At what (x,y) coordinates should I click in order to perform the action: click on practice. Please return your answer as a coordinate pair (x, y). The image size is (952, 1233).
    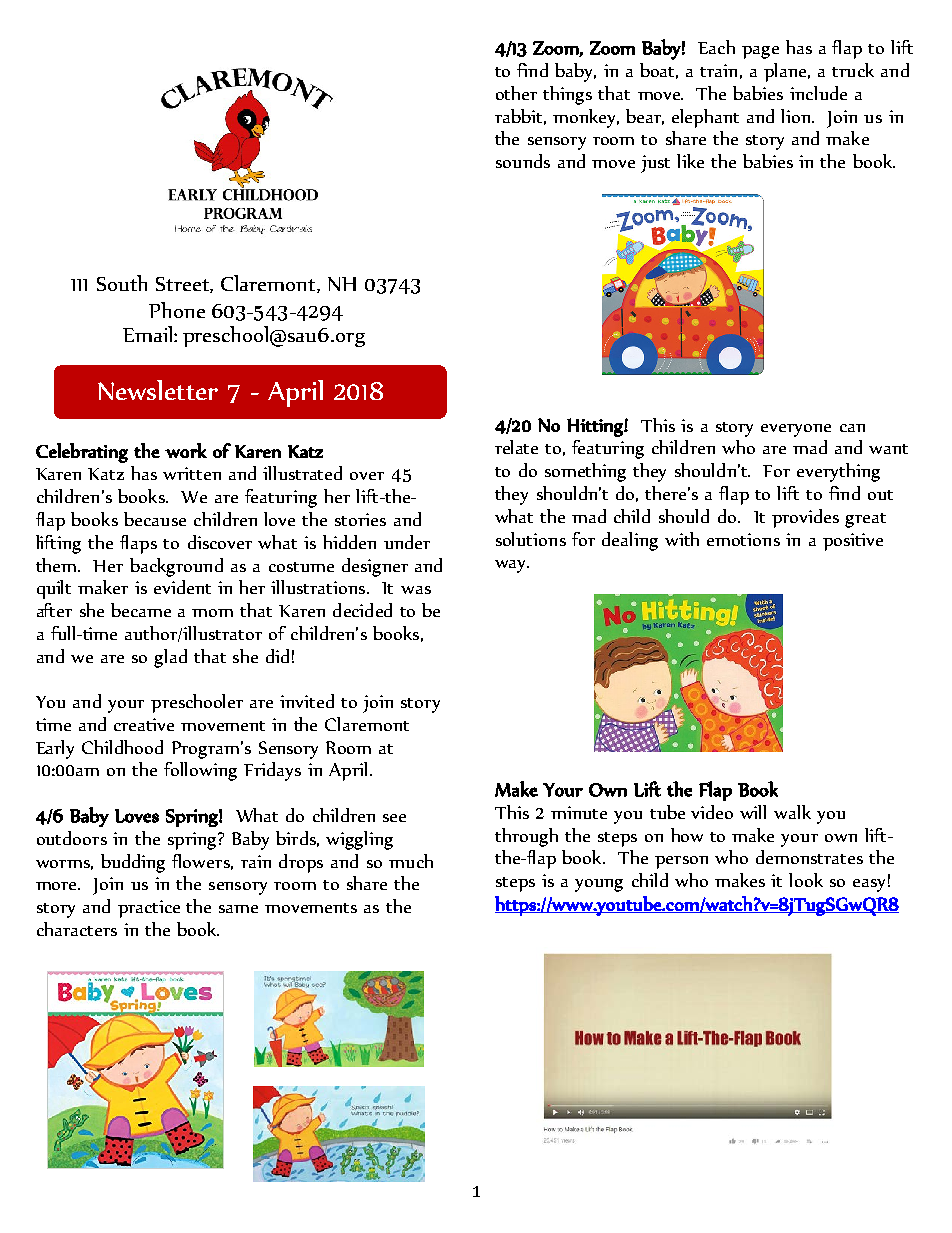
    Looking at the image, I should click on (149, 909).
